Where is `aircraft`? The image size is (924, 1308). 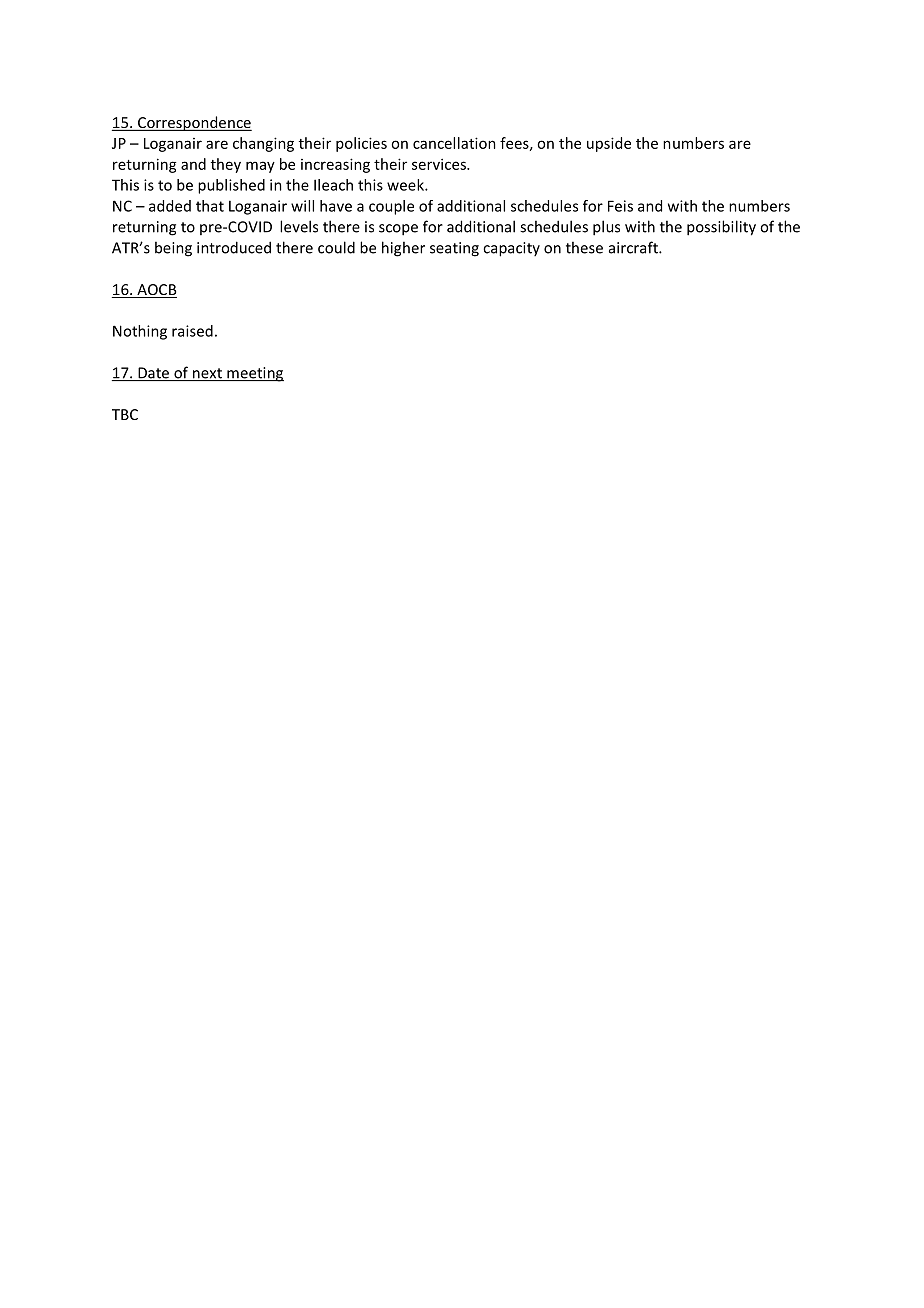
aircraft is located at coordinates (634, 247).
